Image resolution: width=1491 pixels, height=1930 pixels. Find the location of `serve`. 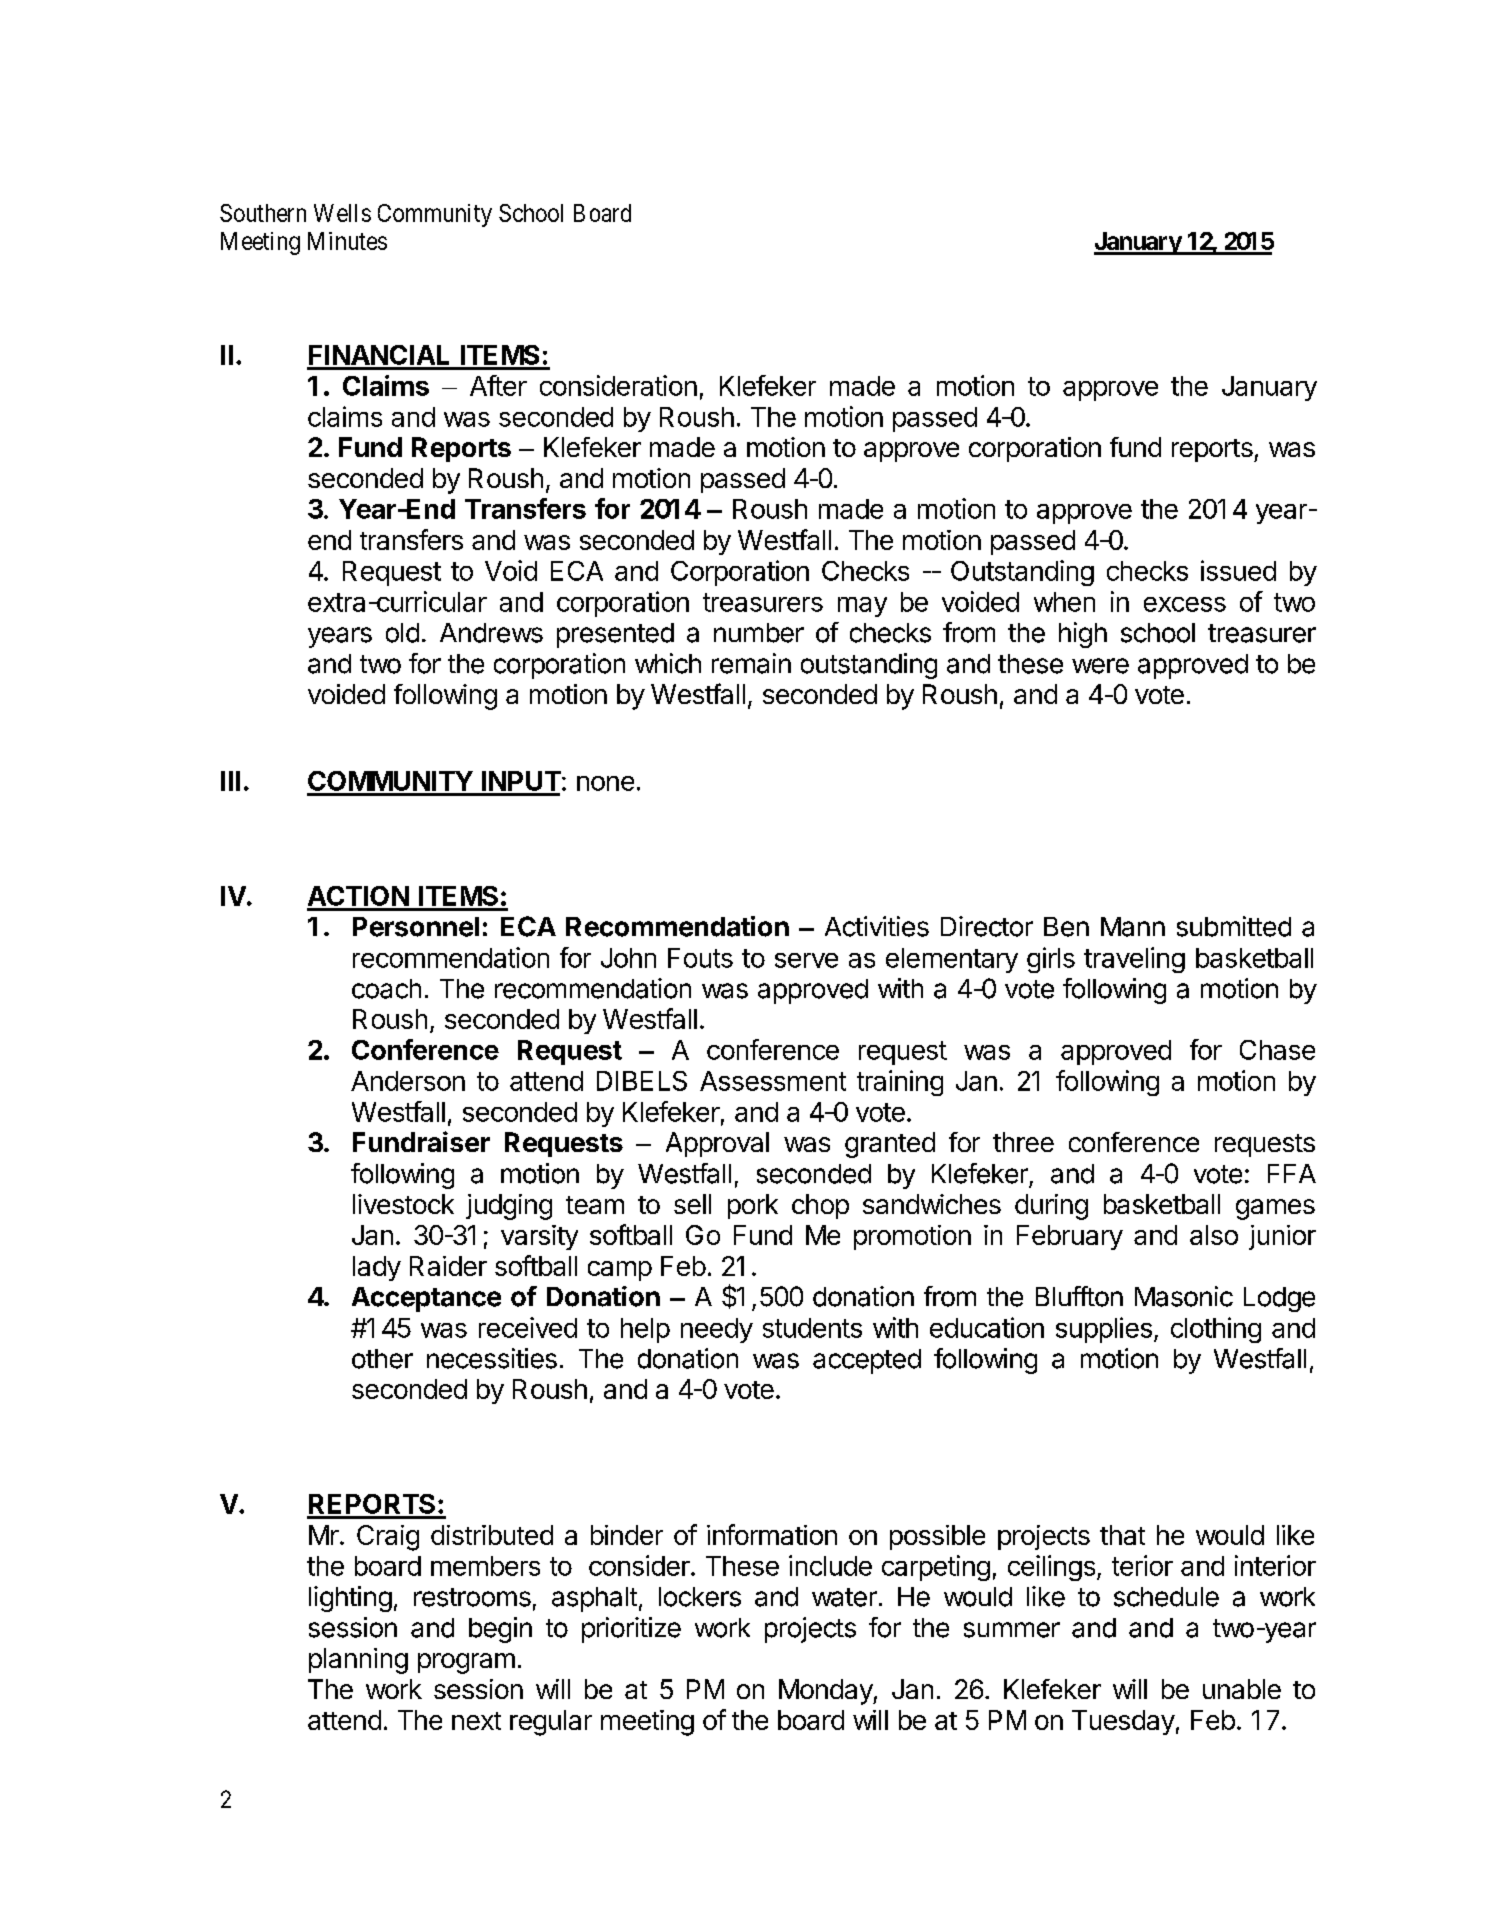

serve is located at coordinates (806, 960).
